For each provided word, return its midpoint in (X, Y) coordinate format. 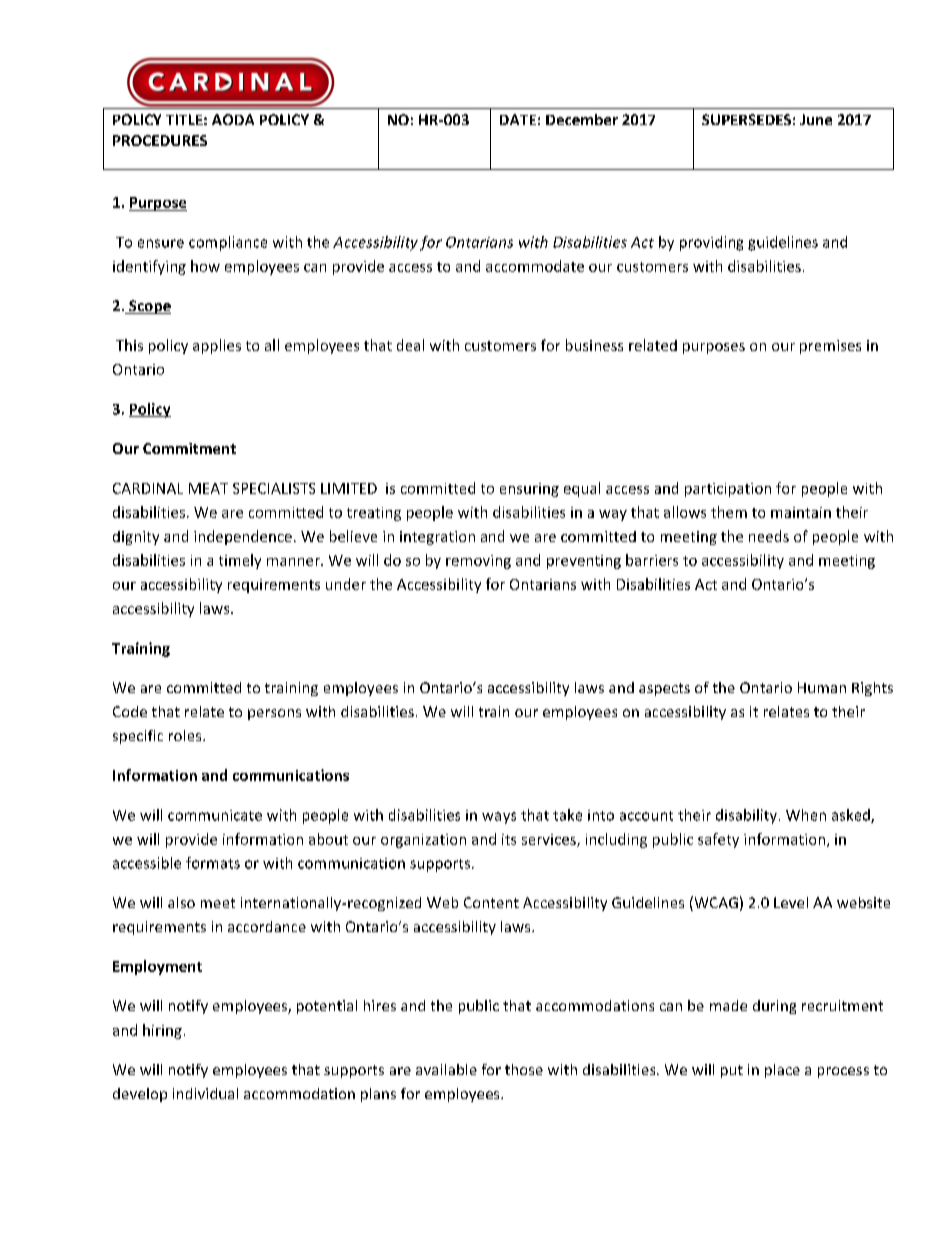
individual (205, 1093)
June (816, 119)
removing (478, 562)
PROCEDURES (160, 140)
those (524, 1069)
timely (240, 561)
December (582, 119)
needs (769, 536)
